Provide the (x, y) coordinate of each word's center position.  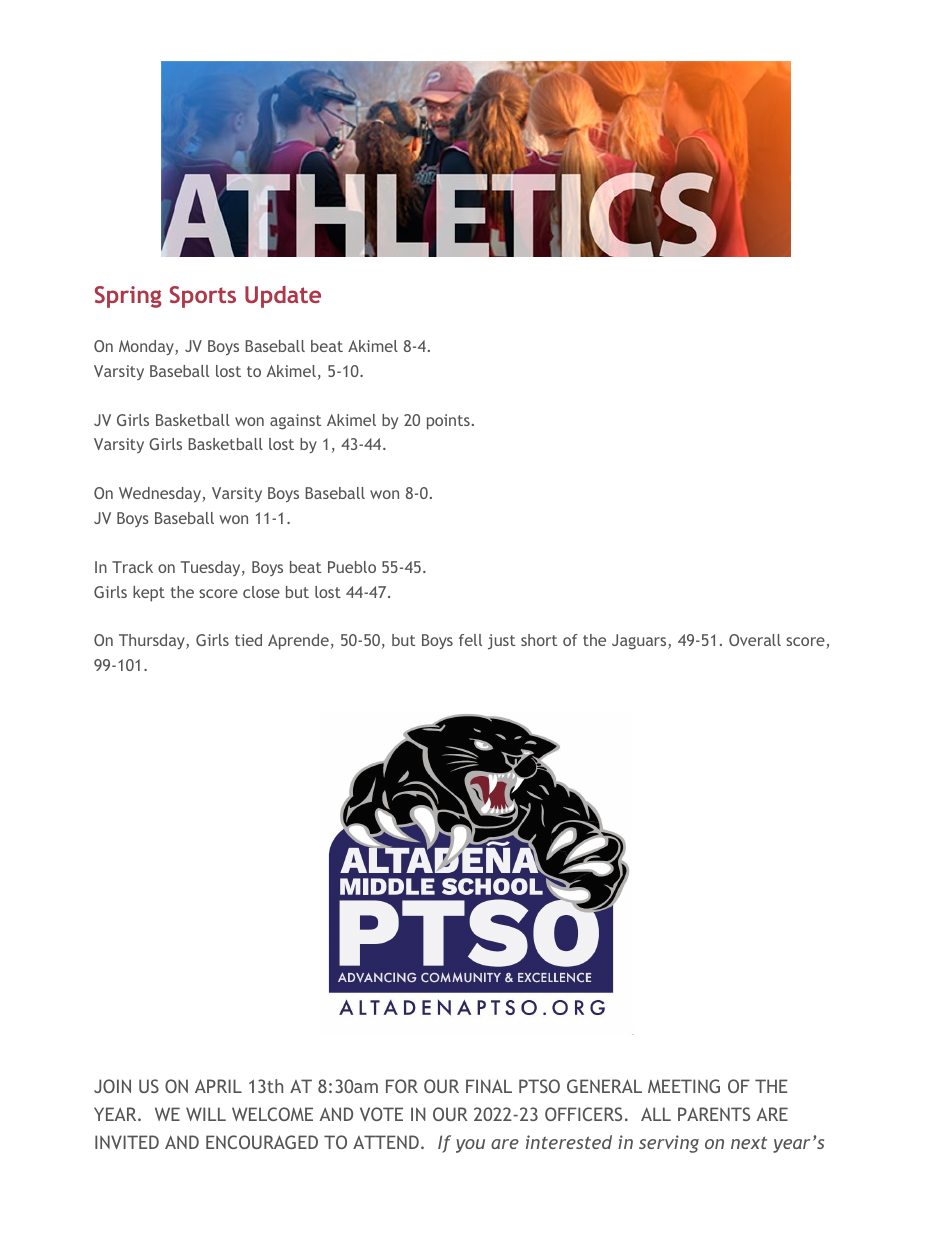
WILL (206, 1114)
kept (149, 594)
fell (470, 640)
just (501, 642)
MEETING (684, 1086)
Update (283, 297)
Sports (203, 297)
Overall (755, 640)
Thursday (153, 641)
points (448, 422)
